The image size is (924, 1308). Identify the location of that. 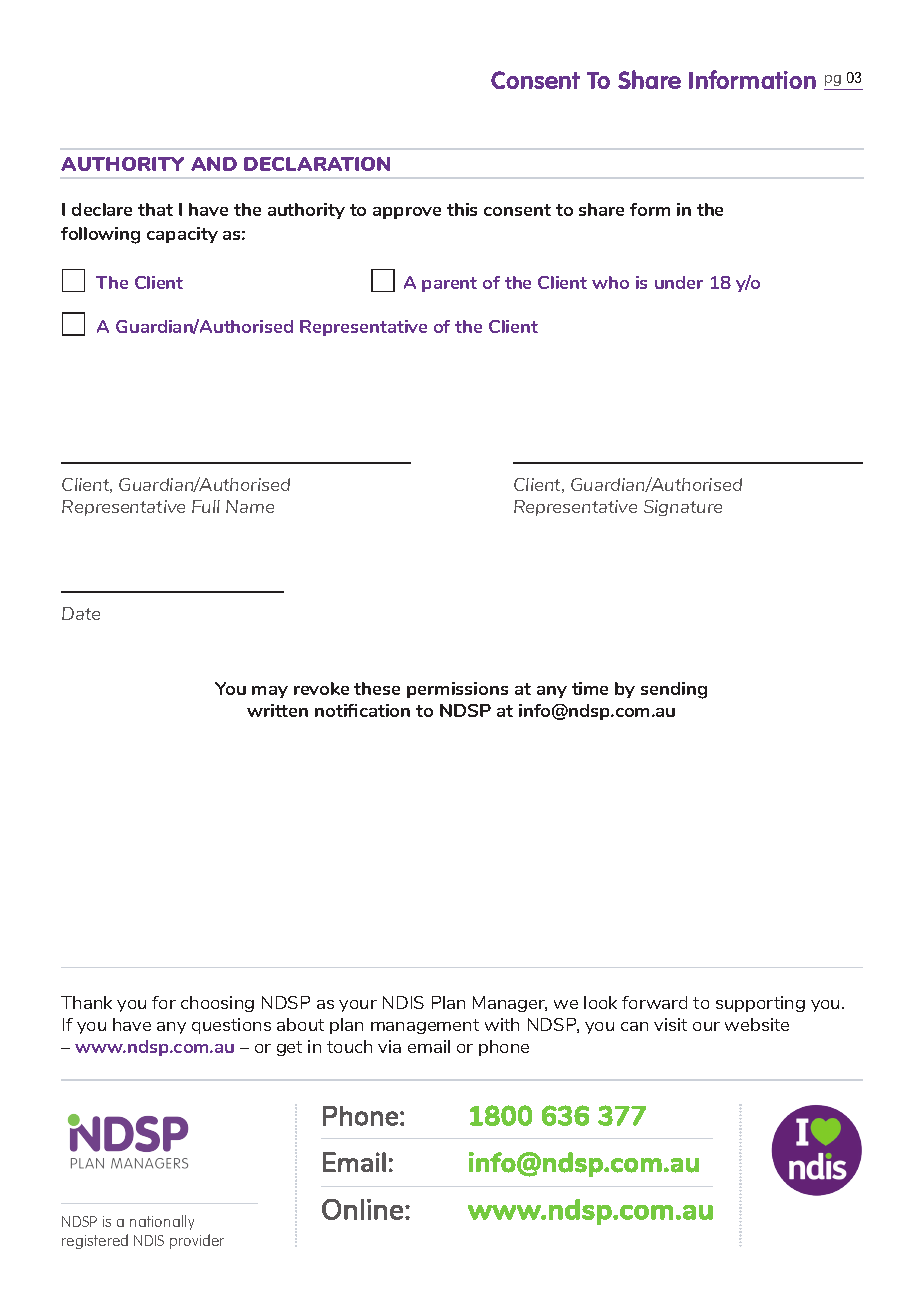
(155, 209).
